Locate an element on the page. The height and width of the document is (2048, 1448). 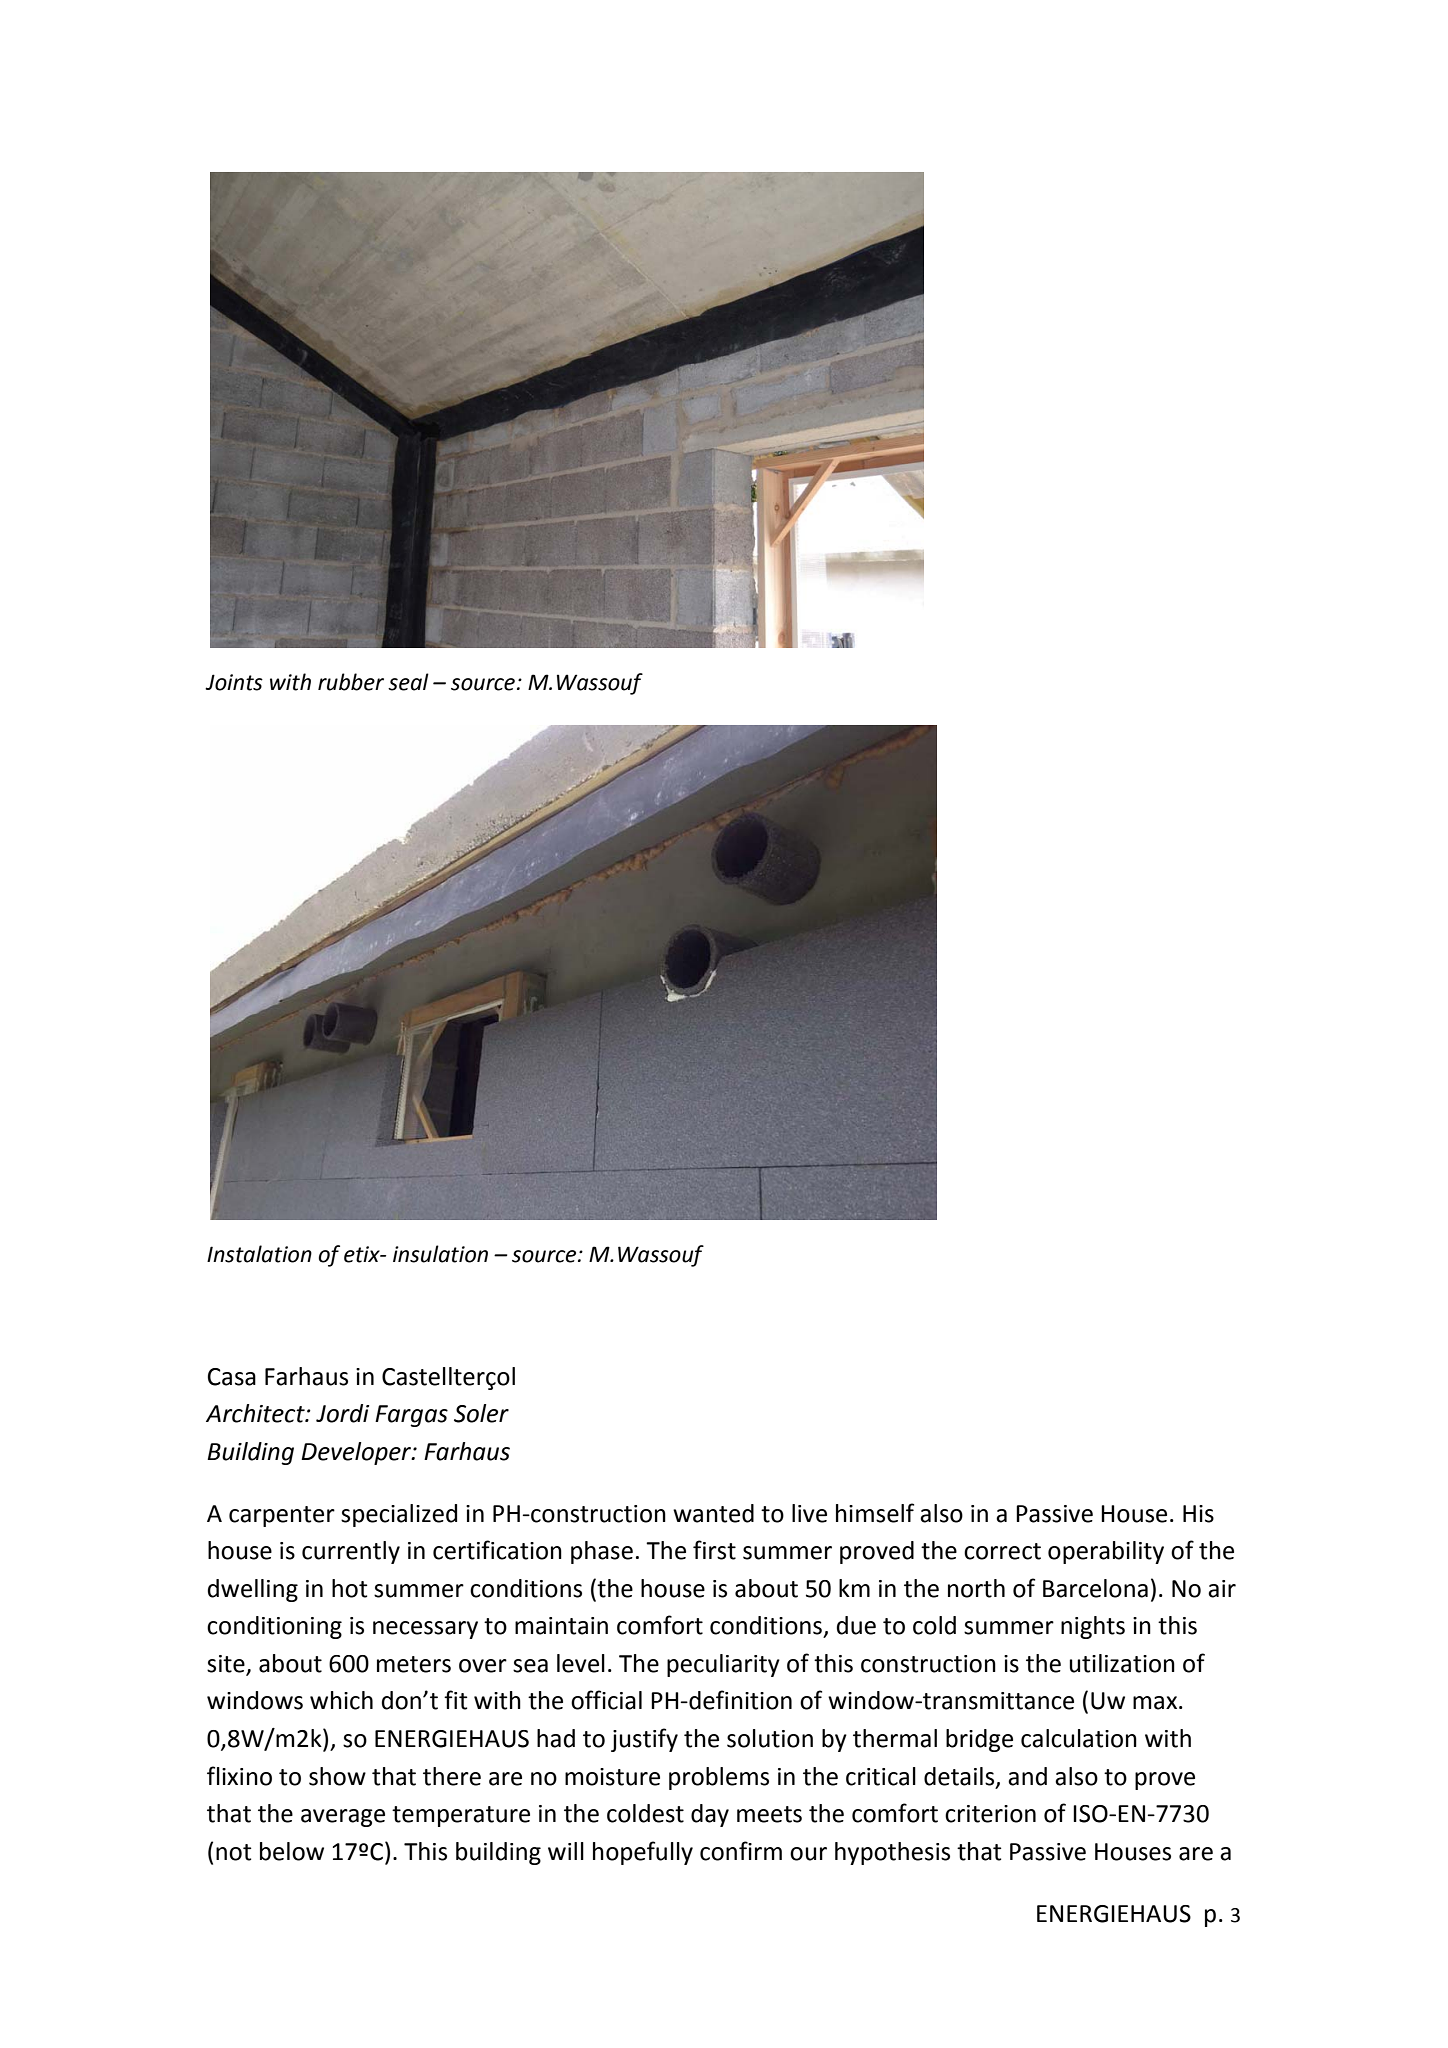
average is located at coordinates (343, 1818).
